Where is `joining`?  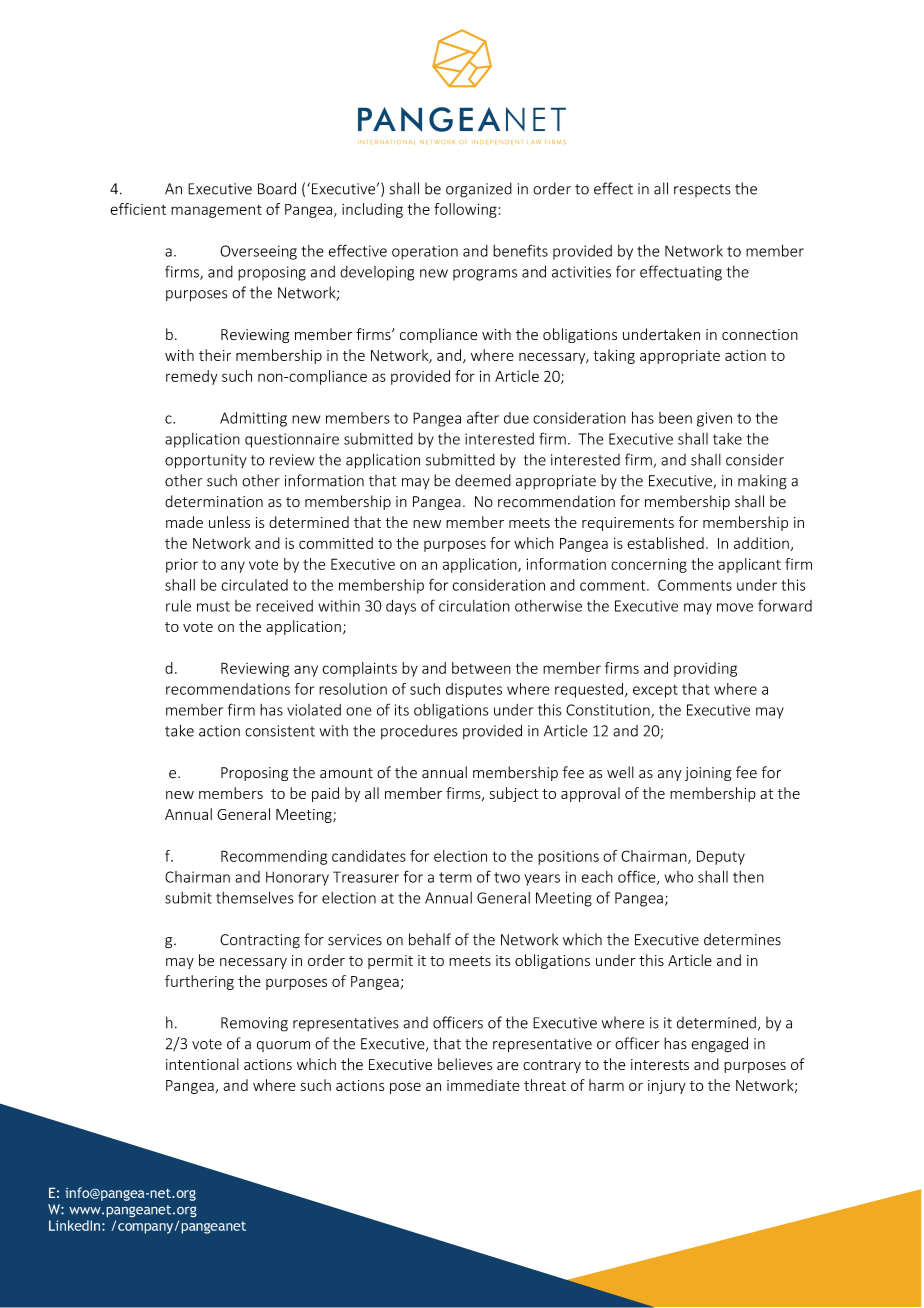 joining is located at coordinates (708, 774).
